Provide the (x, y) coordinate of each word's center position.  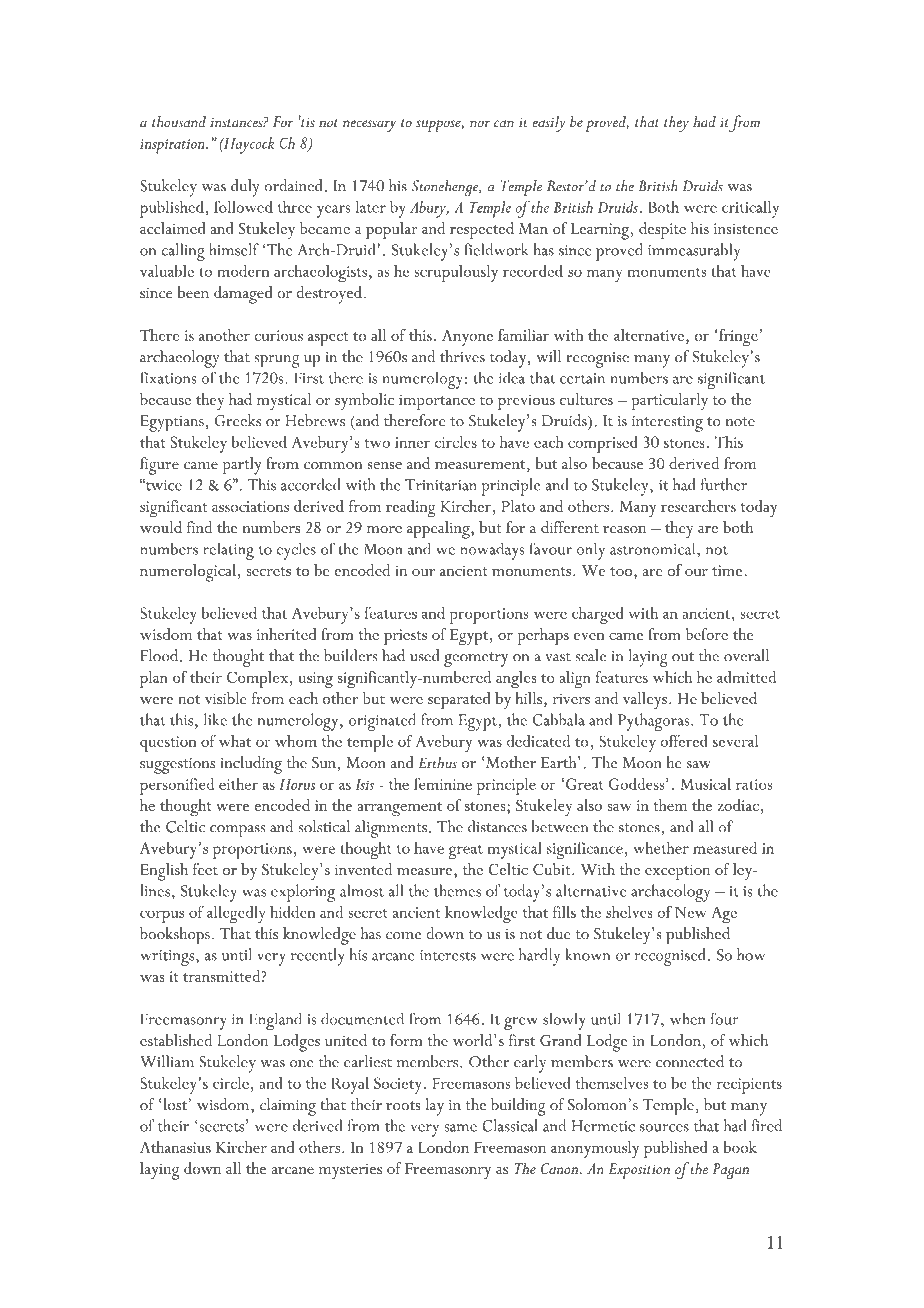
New (690, 912)
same (460, 1128)
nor (480, 123)
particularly (670, 401)
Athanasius (175, 1147)
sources (664, 1128)
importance (437, 402)
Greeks (238, 420)
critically (750, 209)
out (683, 657)
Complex (259, 679)
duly (245, 188)
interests (448, 955)
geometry (476, 659)
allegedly (236, 915)
